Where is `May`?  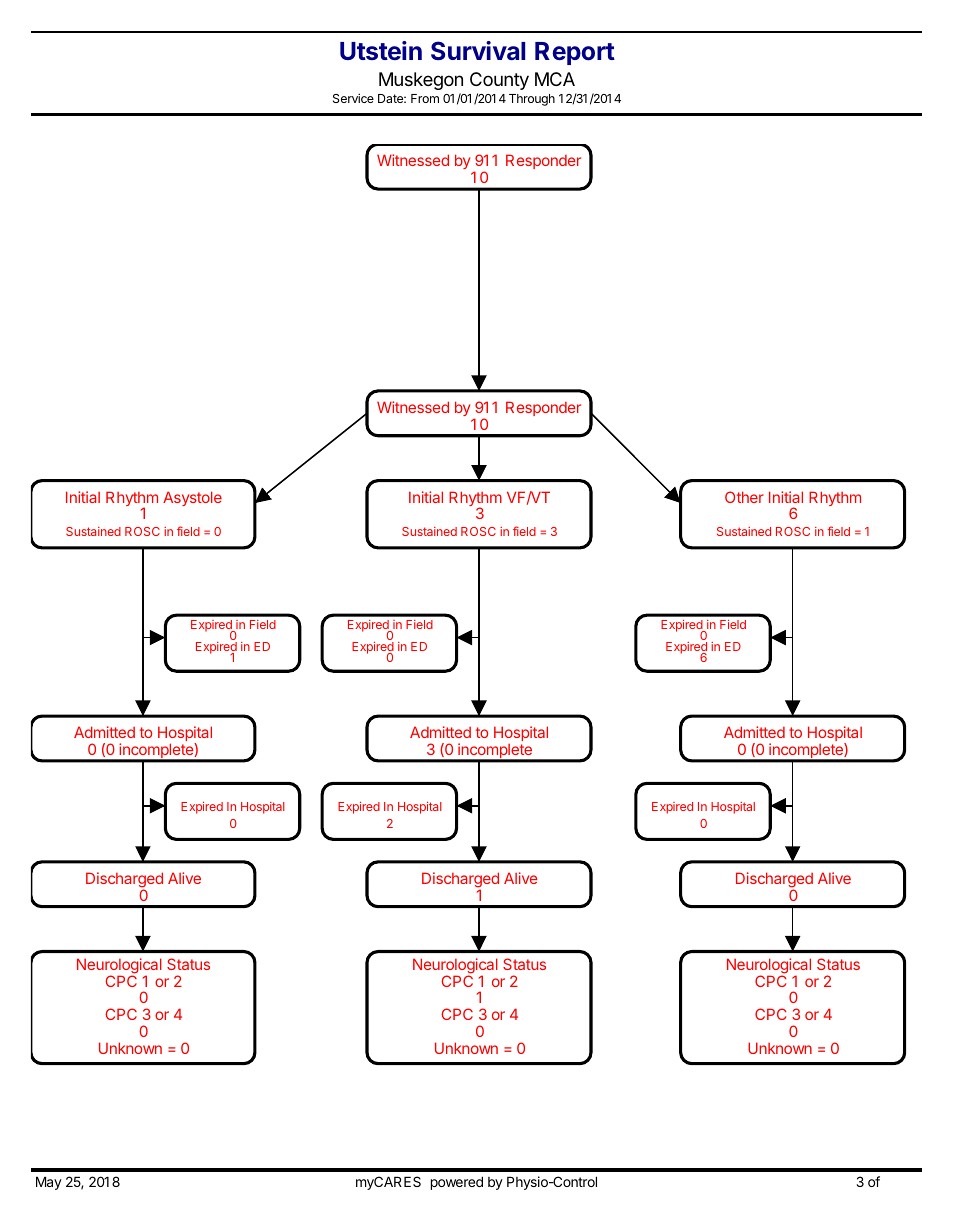
May is located at coordinates (49, 1183).
